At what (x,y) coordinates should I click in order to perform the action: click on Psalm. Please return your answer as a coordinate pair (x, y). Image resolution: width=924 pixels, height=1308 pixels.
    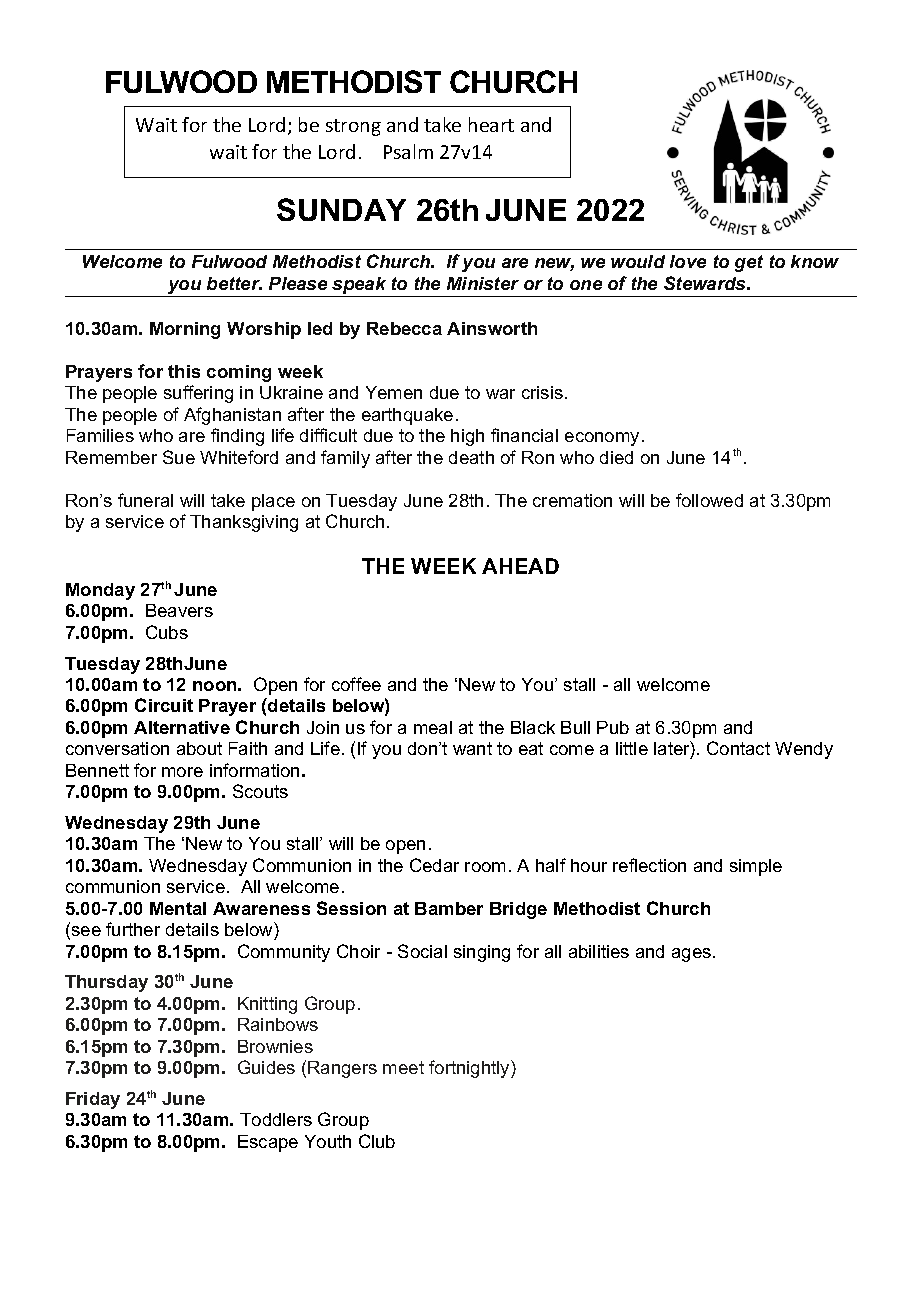
    Looking at the image, I should click on (408, 151).
